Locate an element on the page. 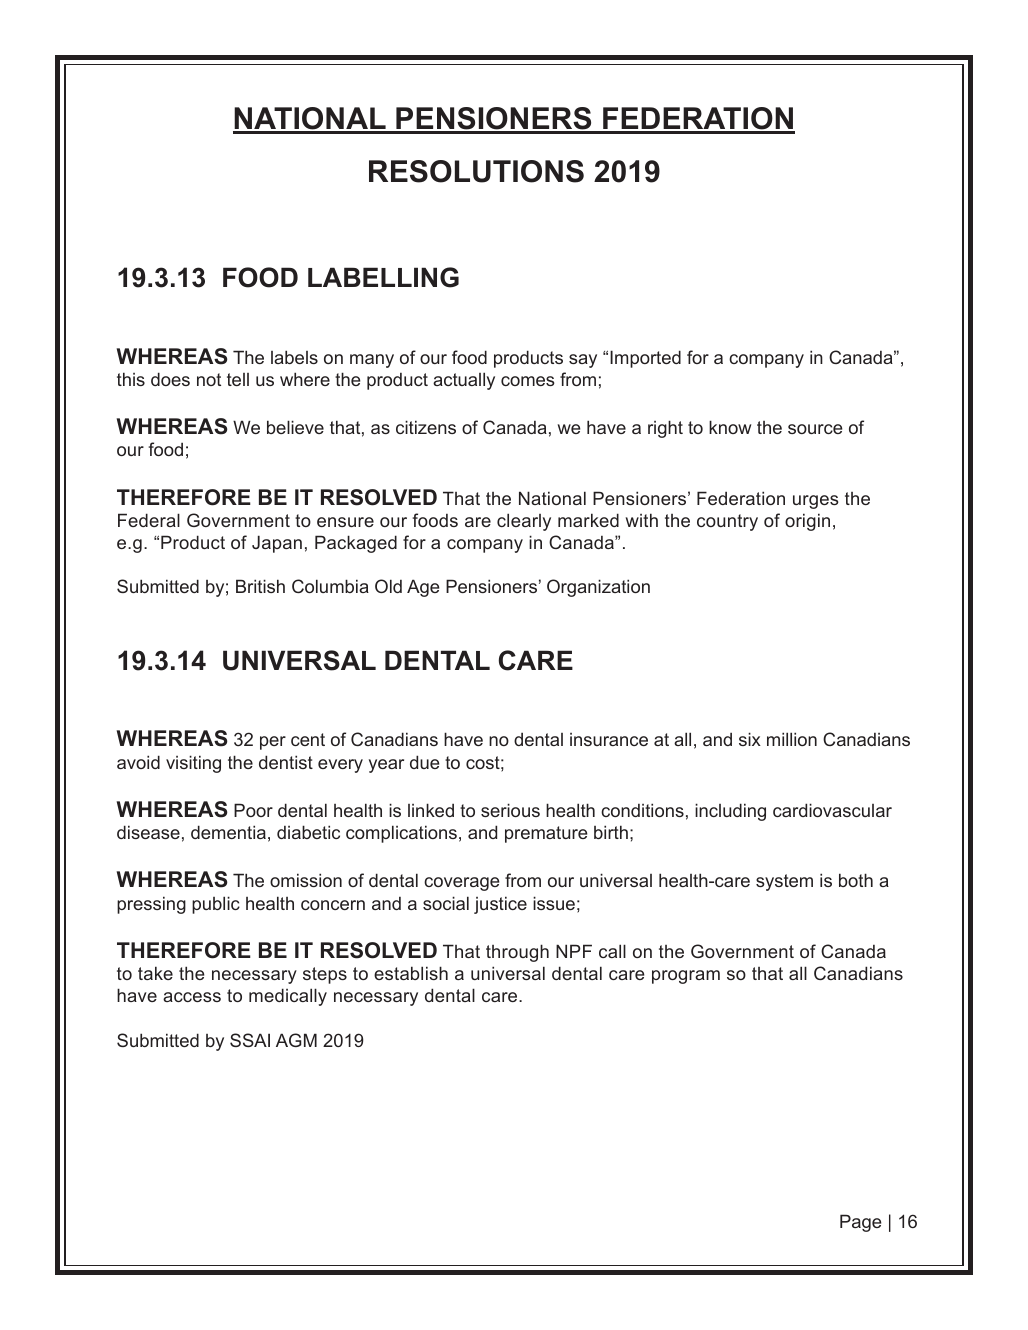 The width and height of the image is (1028, 1330). LABELLING is located at coordinates (383, 277).
